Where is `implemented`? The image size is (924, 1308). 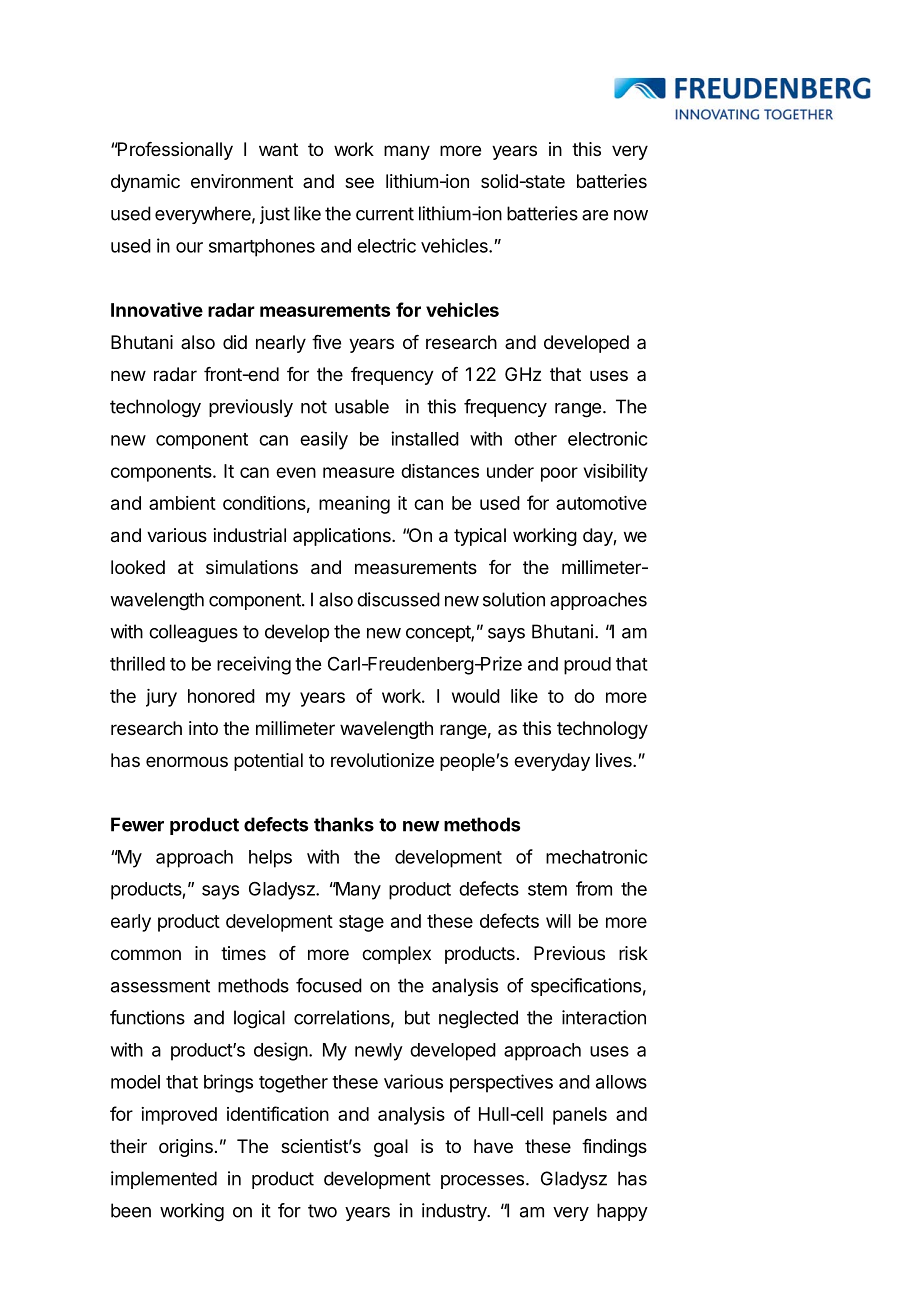 implemented is located at coordinates (164, 1180).
